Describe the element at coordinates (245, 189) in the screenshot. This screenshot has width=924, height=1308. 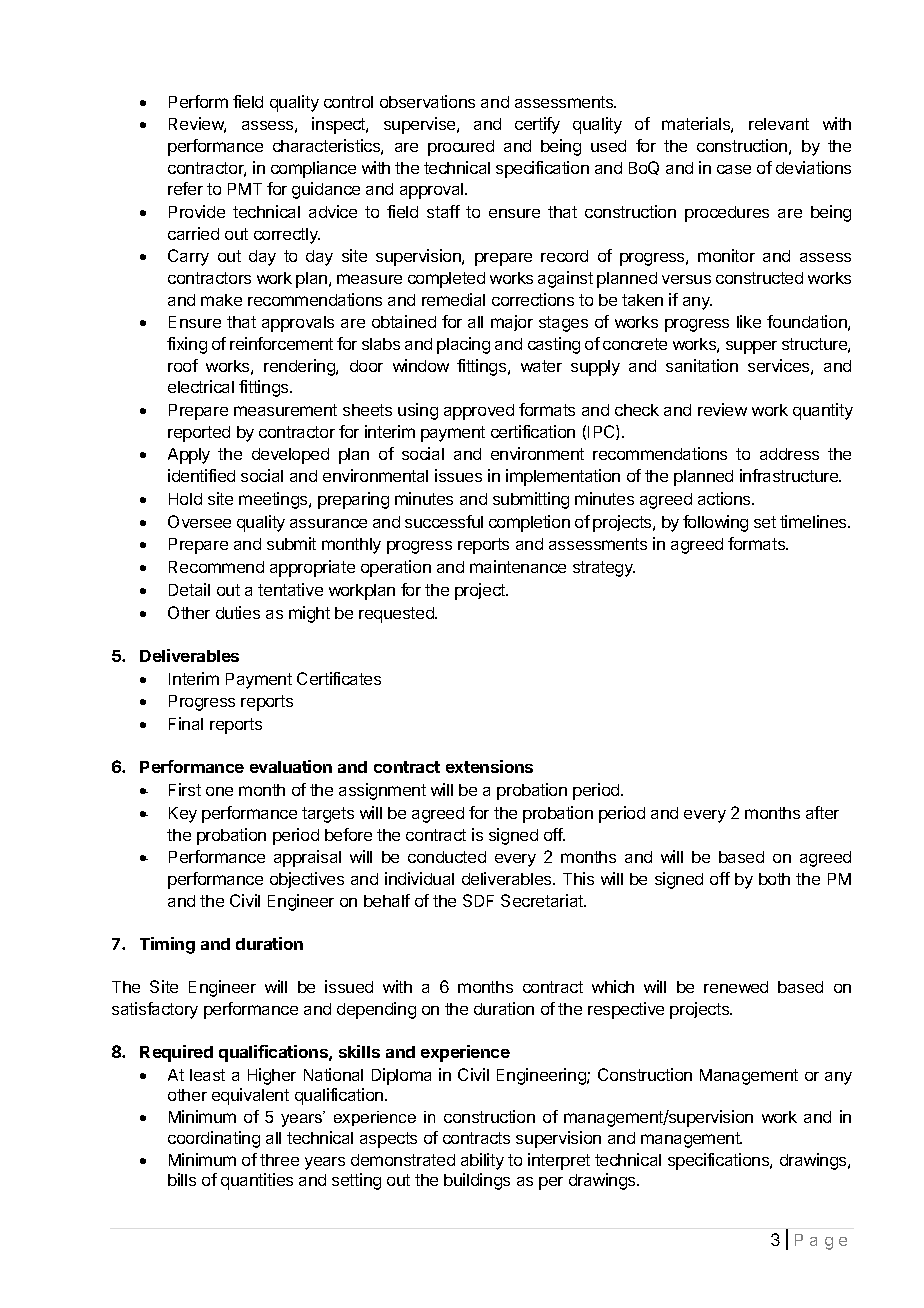
I see `PMT` at that location.
